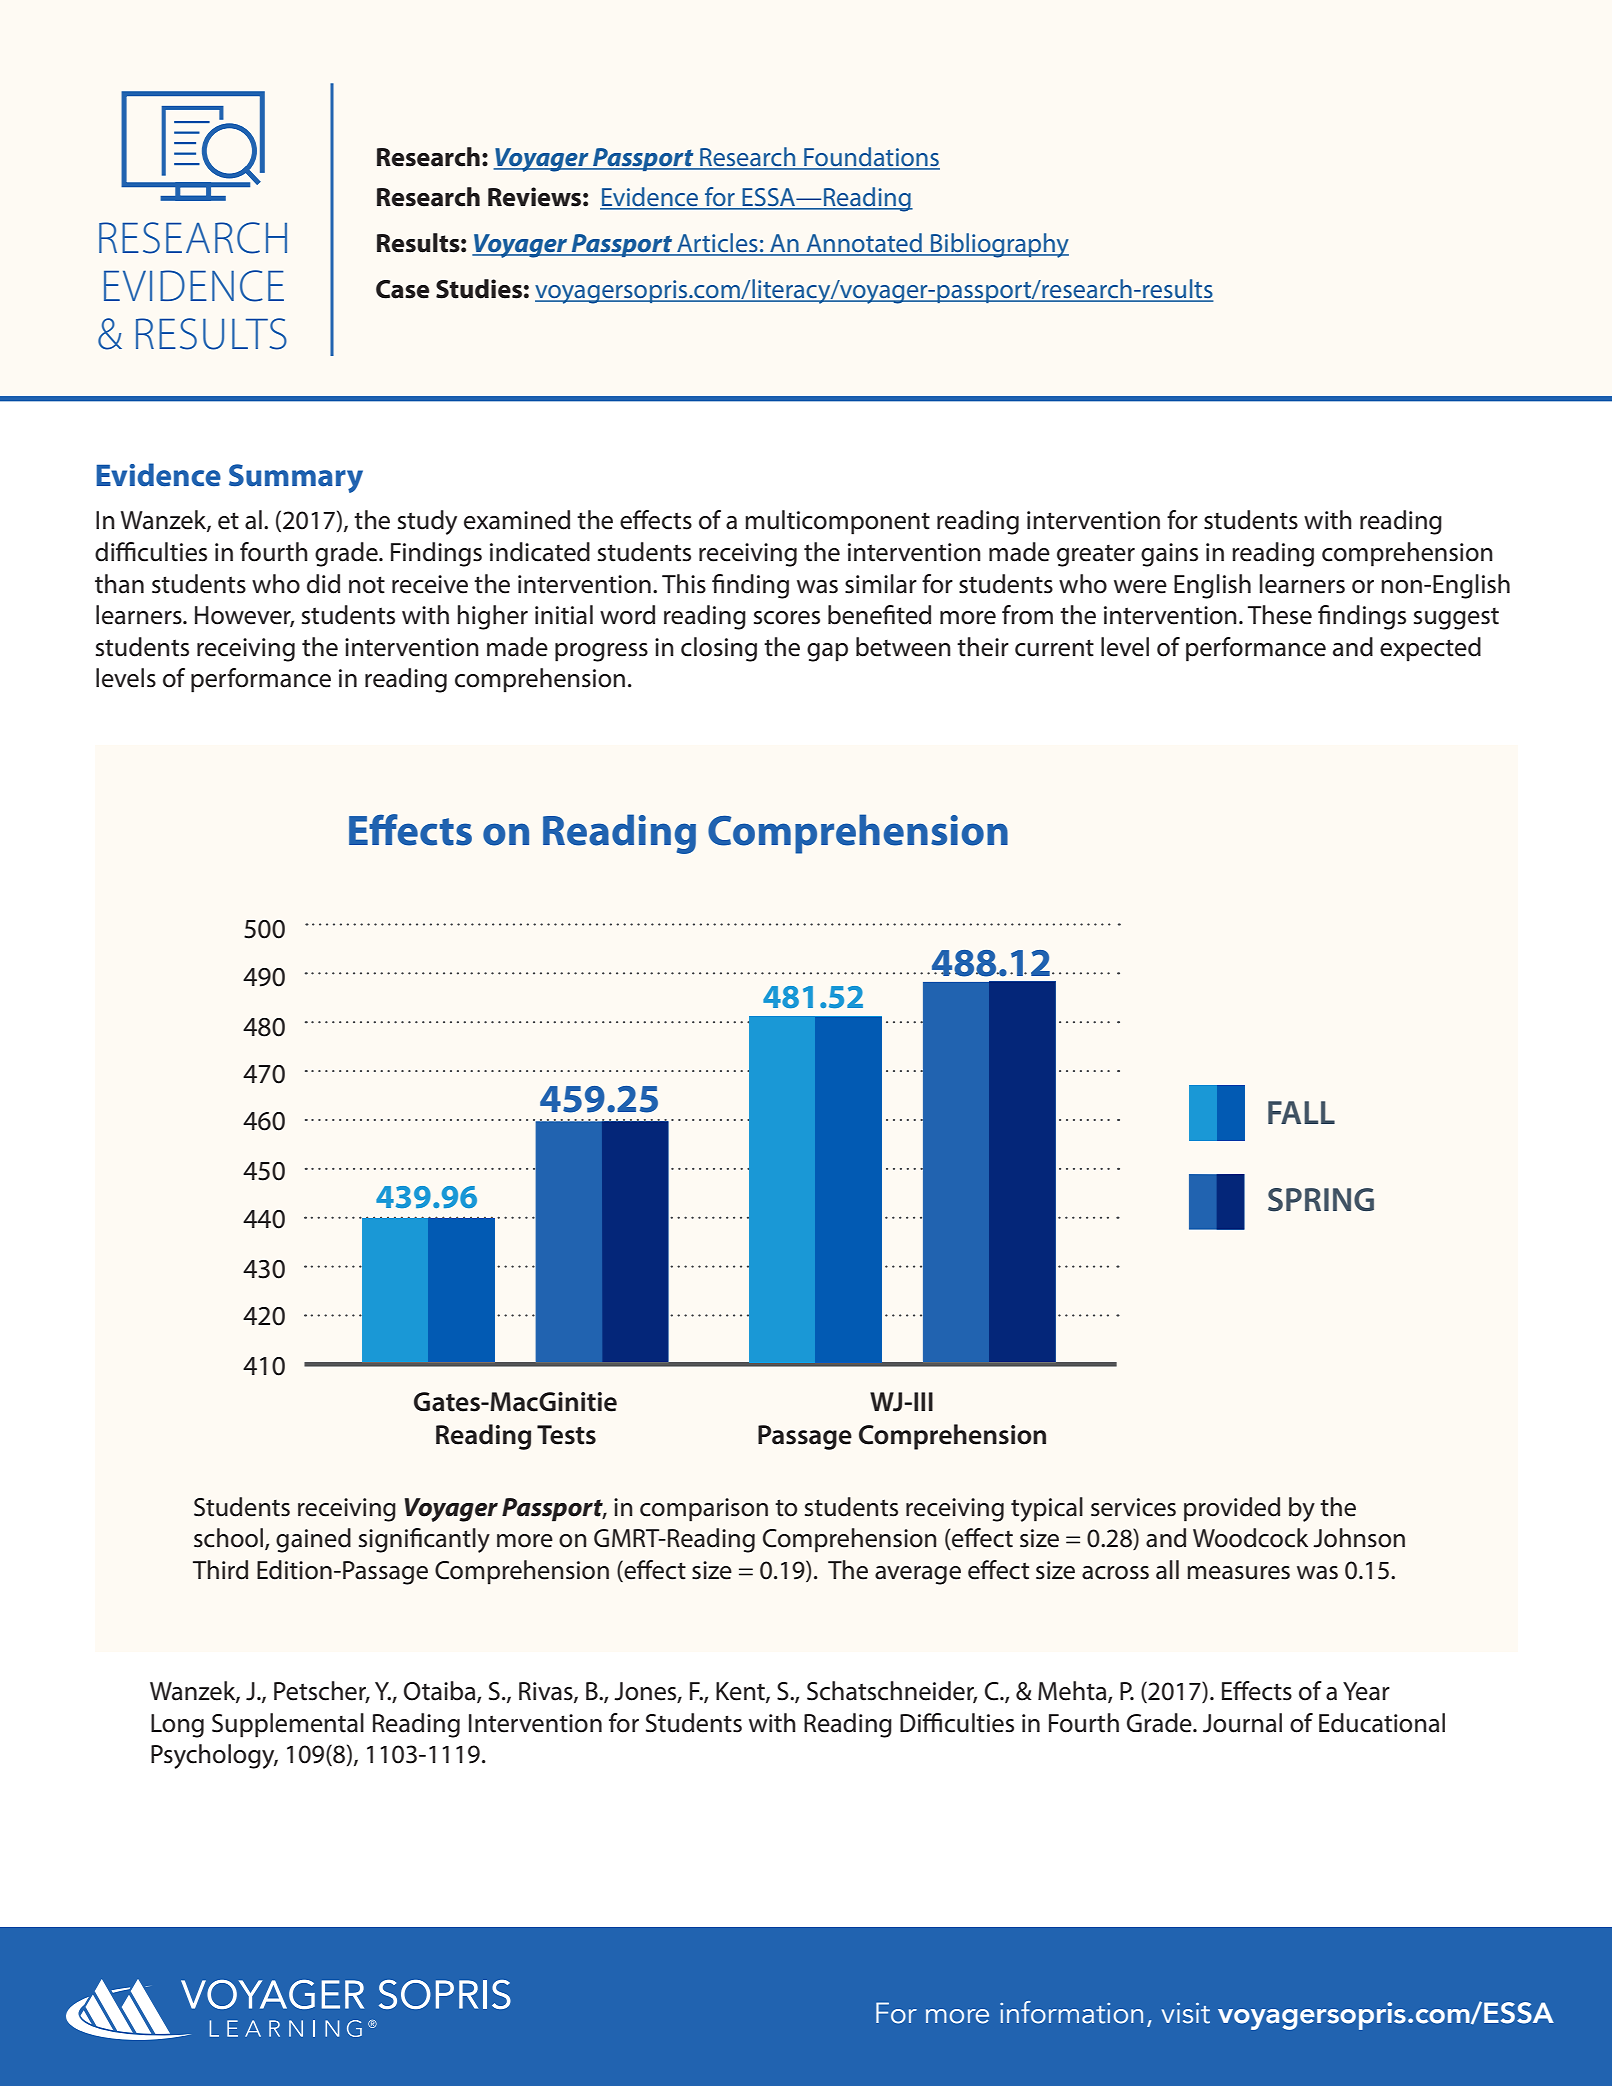  Describe the element at coordinates (403, 289) in the document. I see `Case` at that location.
